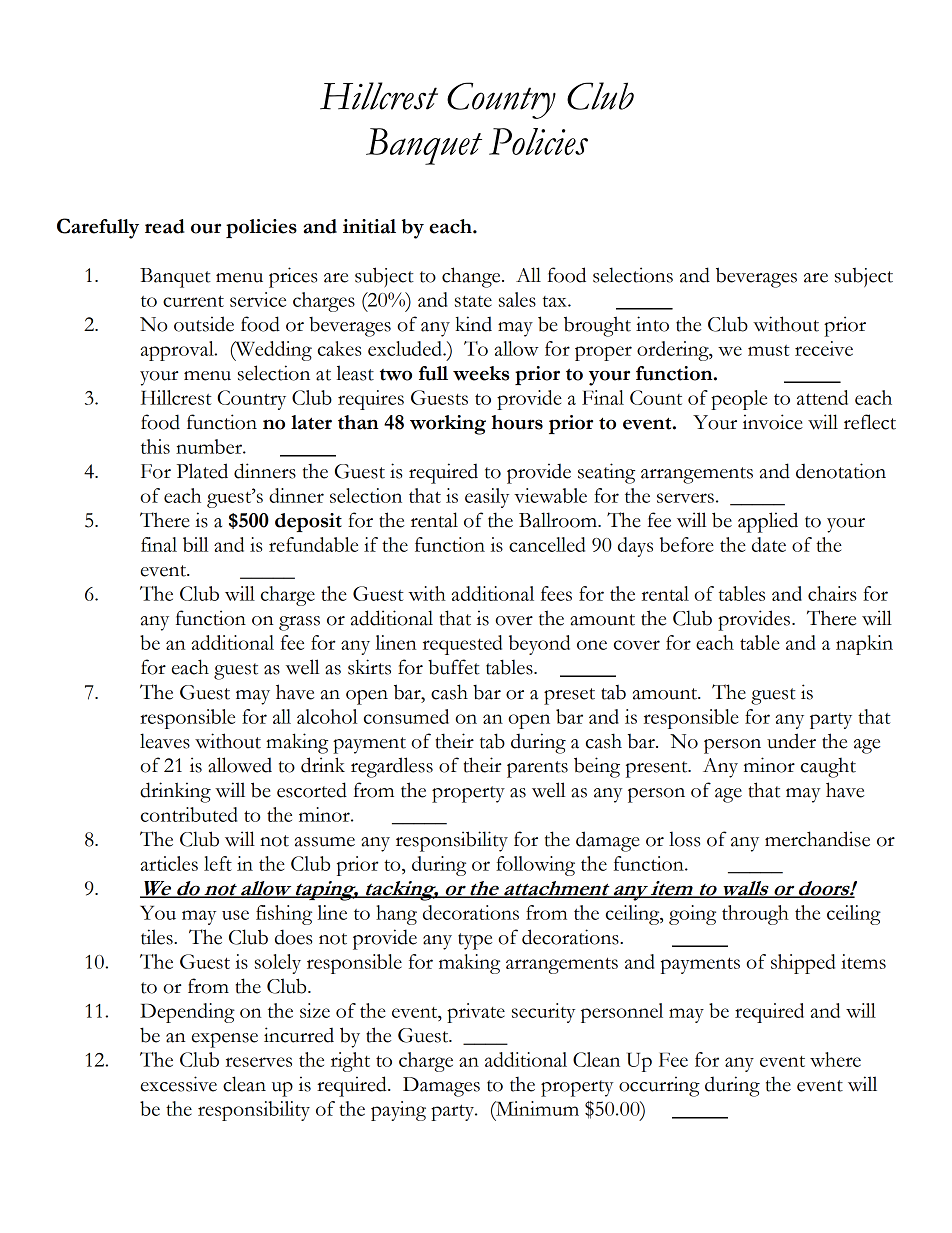 This page has width=952, height=1233. I want to click on Plated, so click(202, 471).
